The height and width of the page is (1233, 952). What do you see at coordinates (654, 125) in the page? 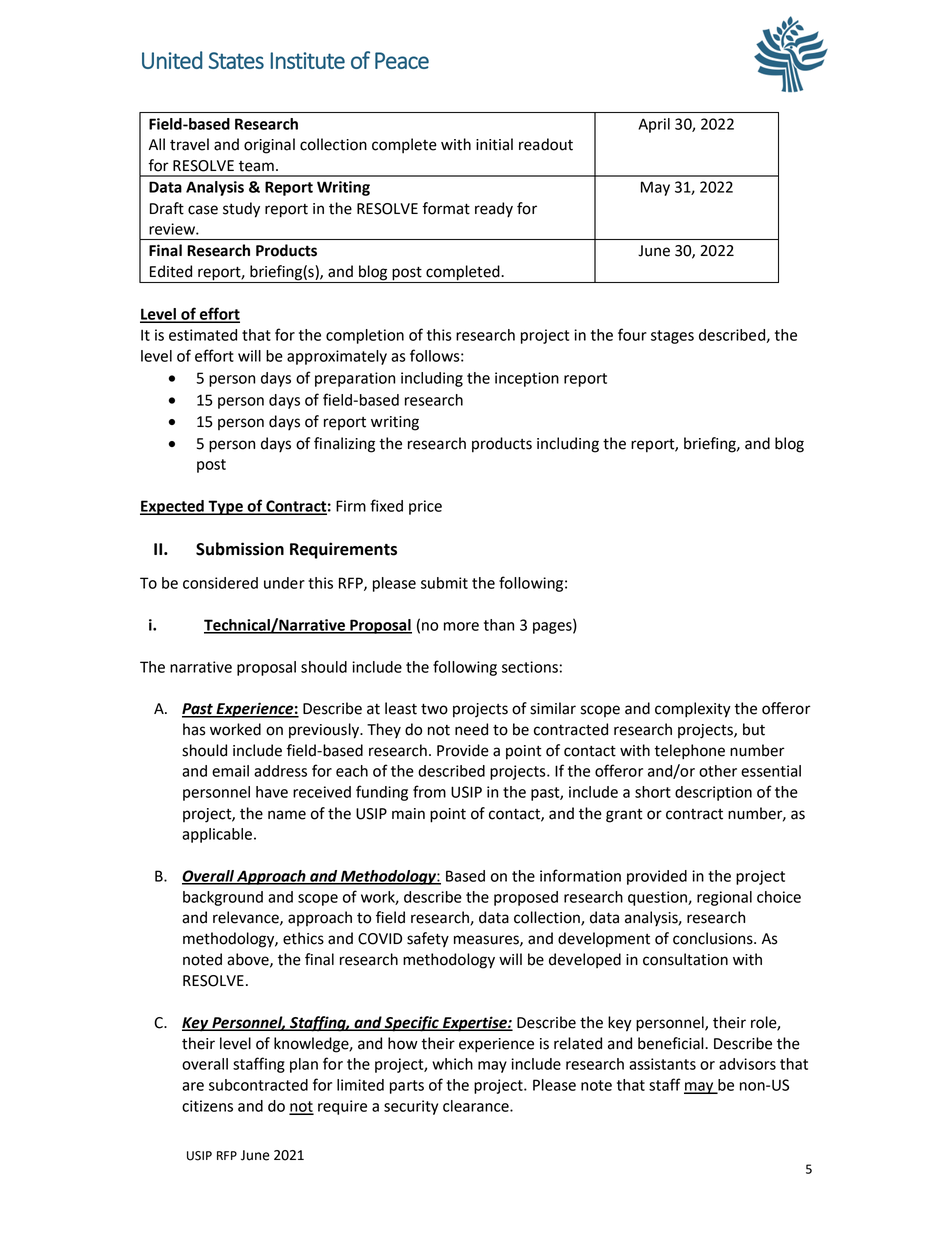
I see `April` at bounding box center [654, 125].
